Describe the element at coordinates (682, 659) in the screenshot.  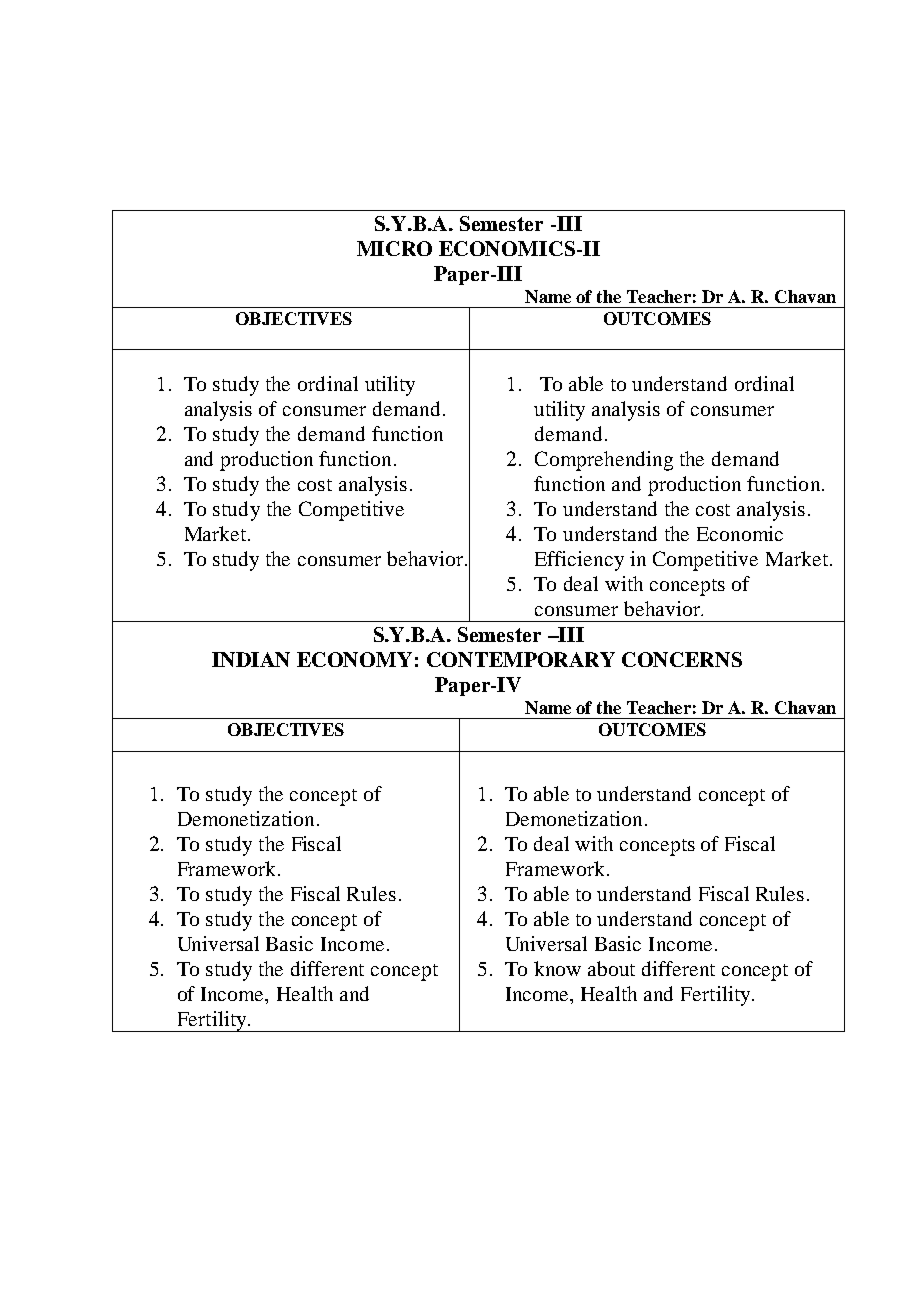
I see `CONCERNS` at that location.
